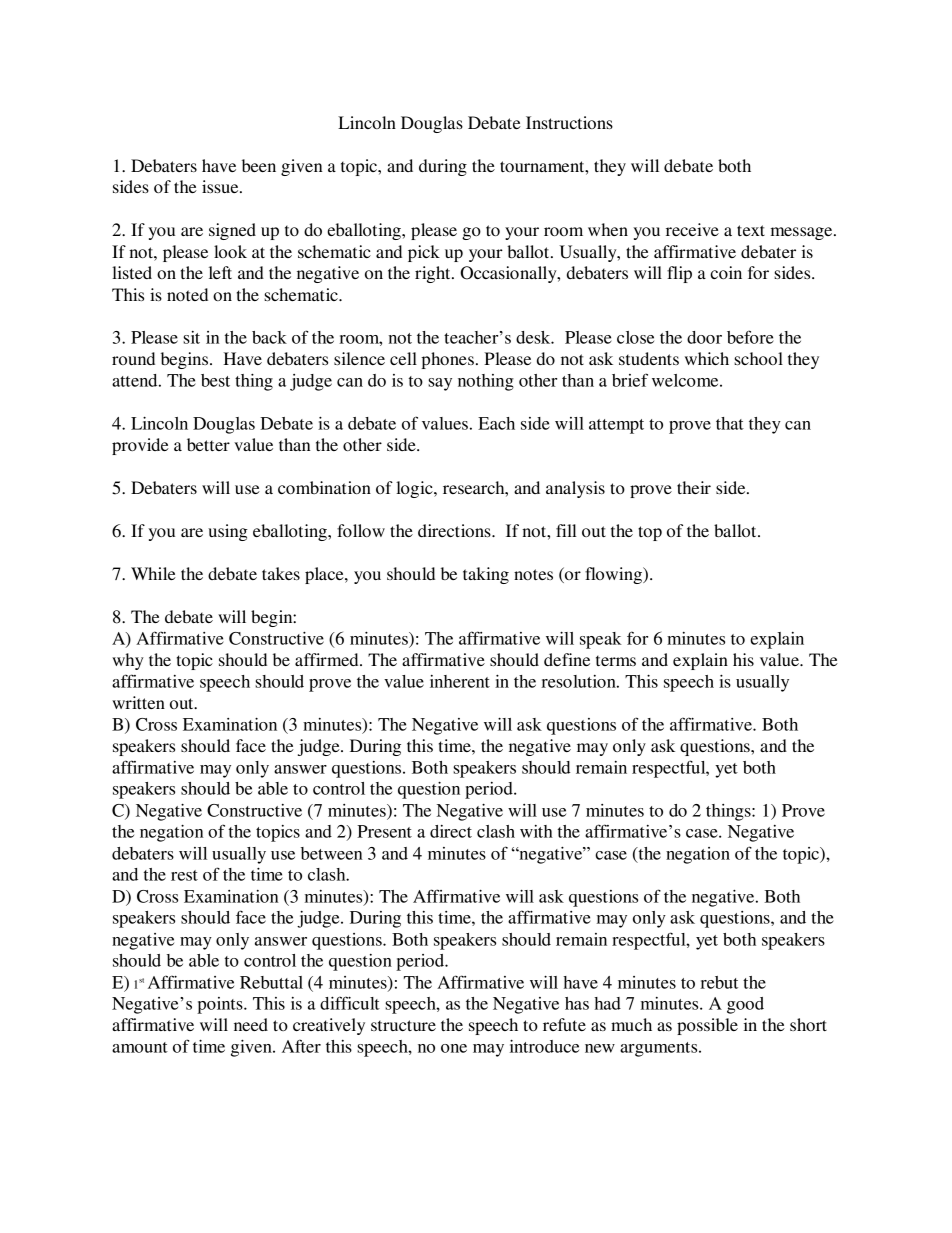  Describe the element at coordinates (486, 575) in the screenshot. I see `taking` at that location.
